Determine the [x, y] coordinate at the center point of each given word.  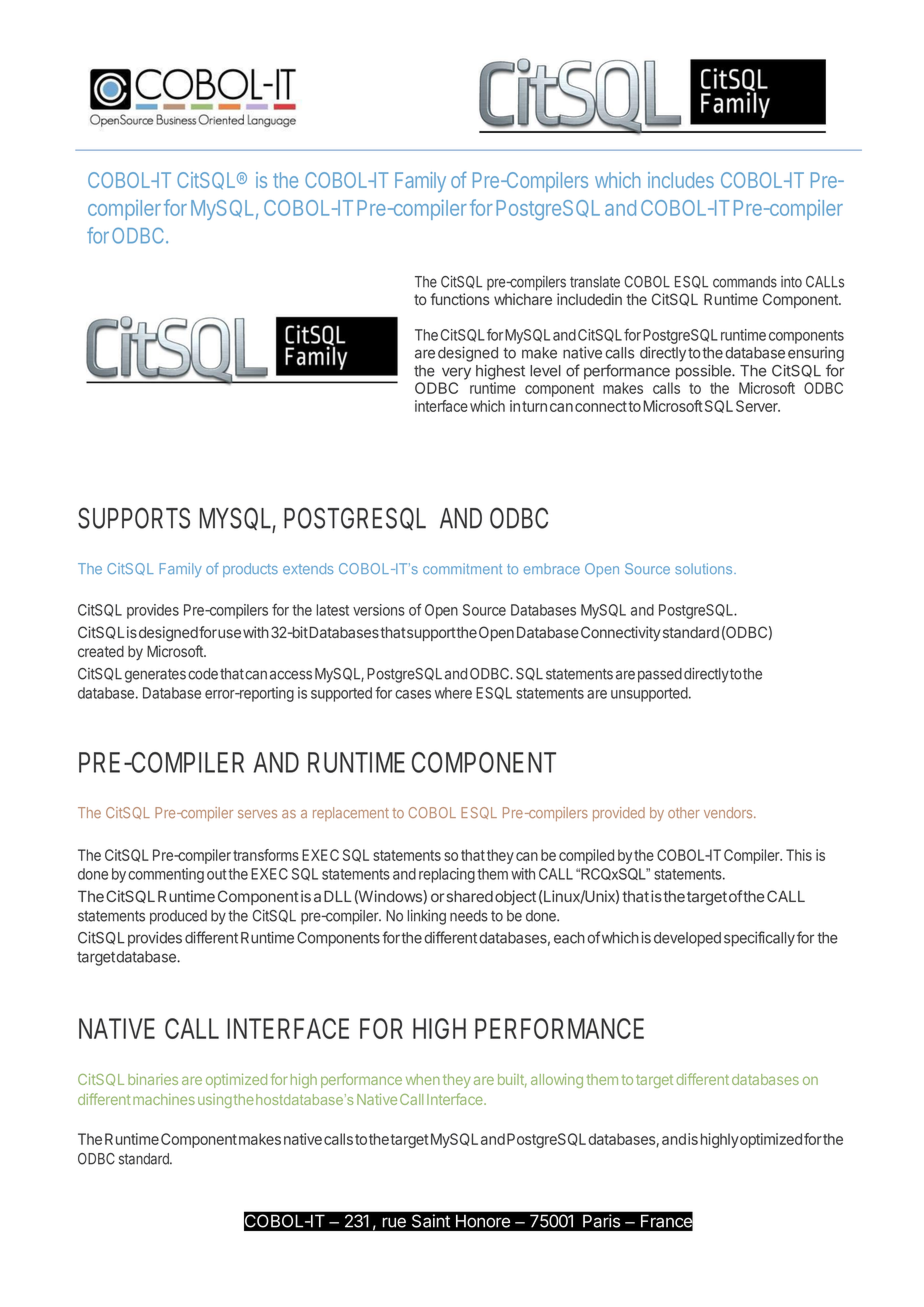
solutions [705, 568]
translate [595, 282]
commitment [462, 568]
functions [459, 299]
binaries [153, 1079]
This [799, 855]
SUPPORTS [134, 518]
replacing [447, 875]
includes [681, 180]
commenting [166, 875]
